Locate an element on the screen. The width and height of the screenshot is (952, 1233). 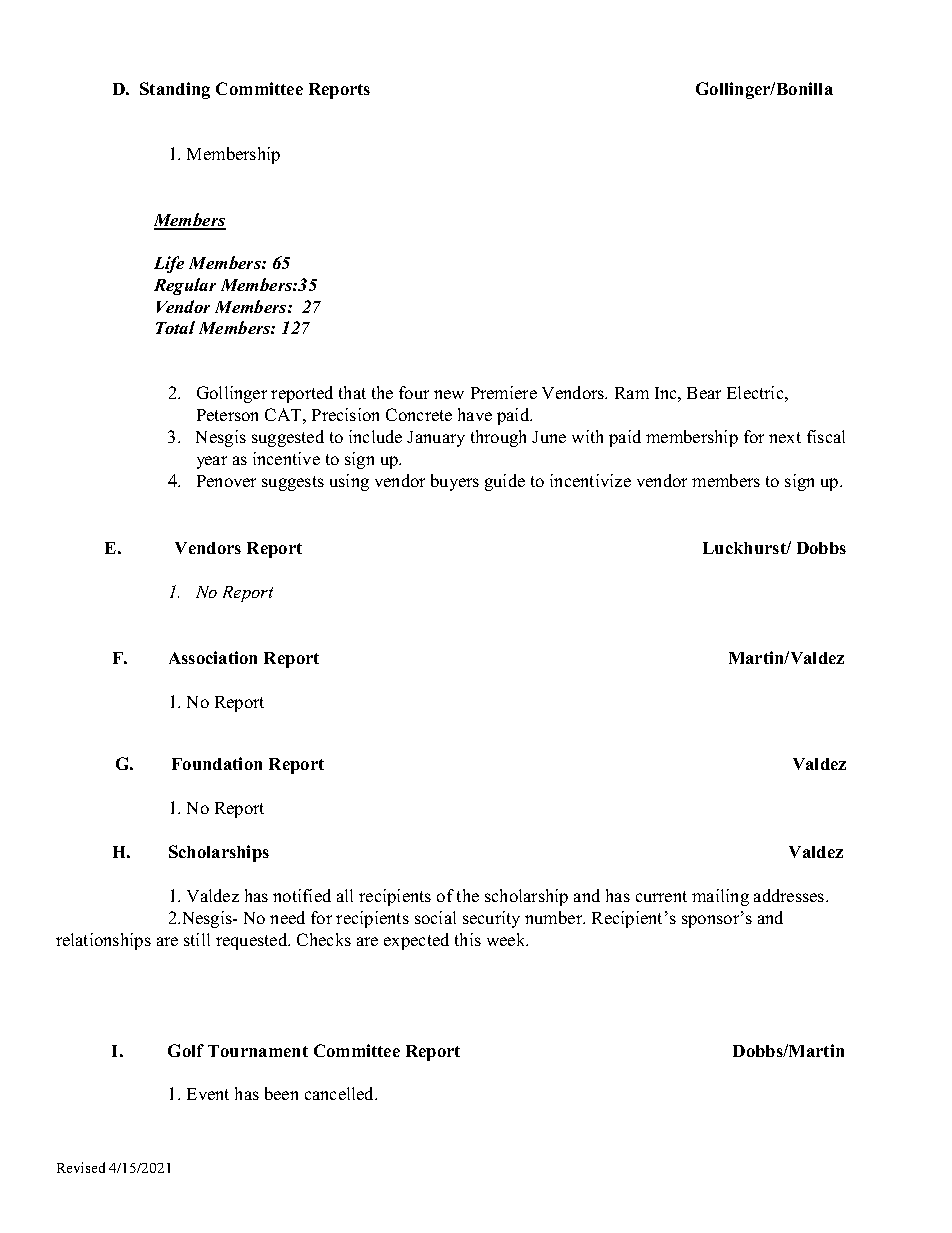
next is located at coordinates (785, 437).
